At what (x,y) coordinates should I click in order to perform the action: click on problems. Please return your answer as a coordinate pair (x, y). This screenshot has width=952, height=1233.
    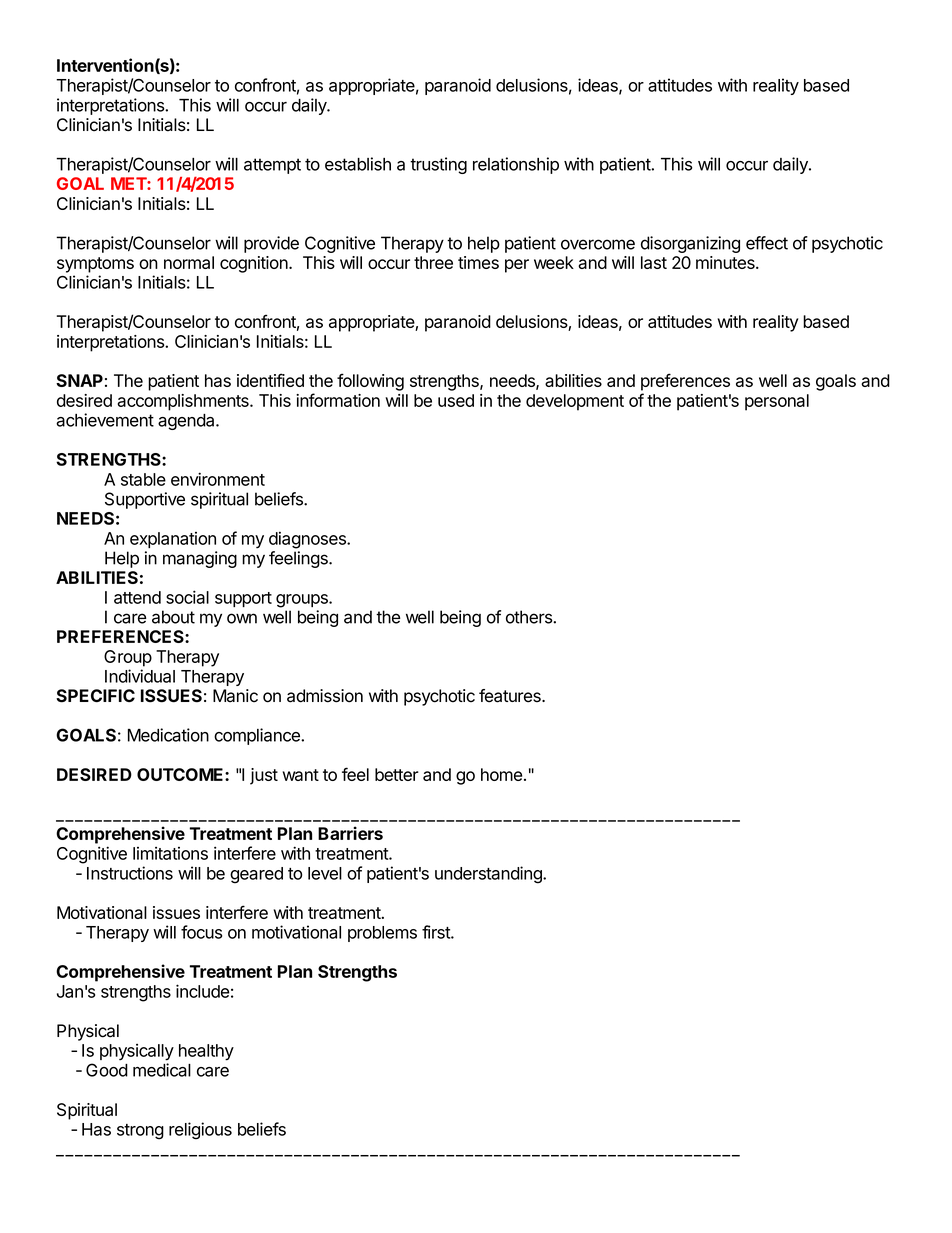
    Looking at the image, I should click on (382, 934).
